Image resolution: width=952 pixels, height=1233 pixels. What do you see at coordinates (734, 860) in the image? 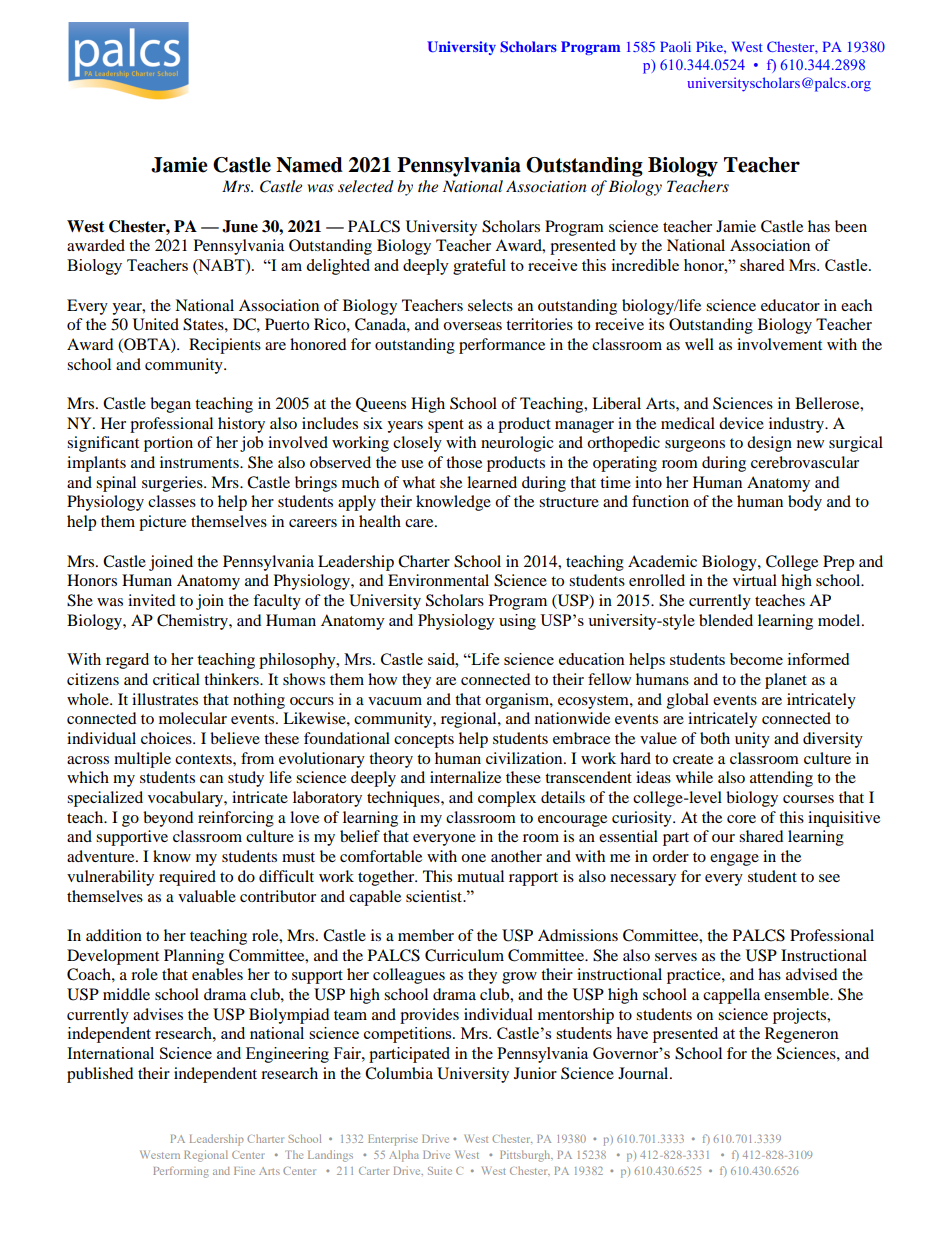
I see `engage` at bounding box center [734, 860].
